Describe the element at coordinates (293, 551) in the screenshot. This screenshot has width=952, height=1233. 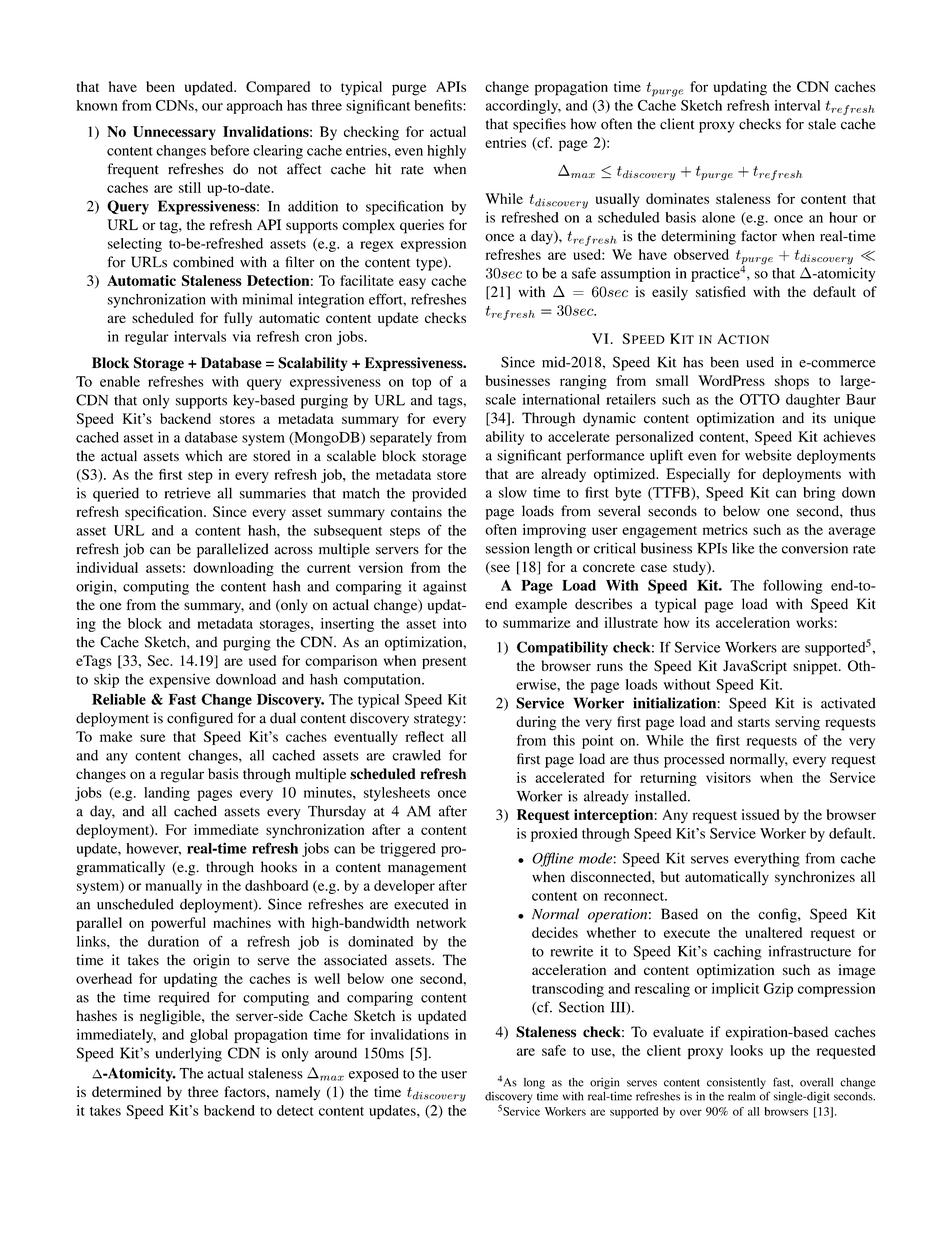
I see `across` at that location.
